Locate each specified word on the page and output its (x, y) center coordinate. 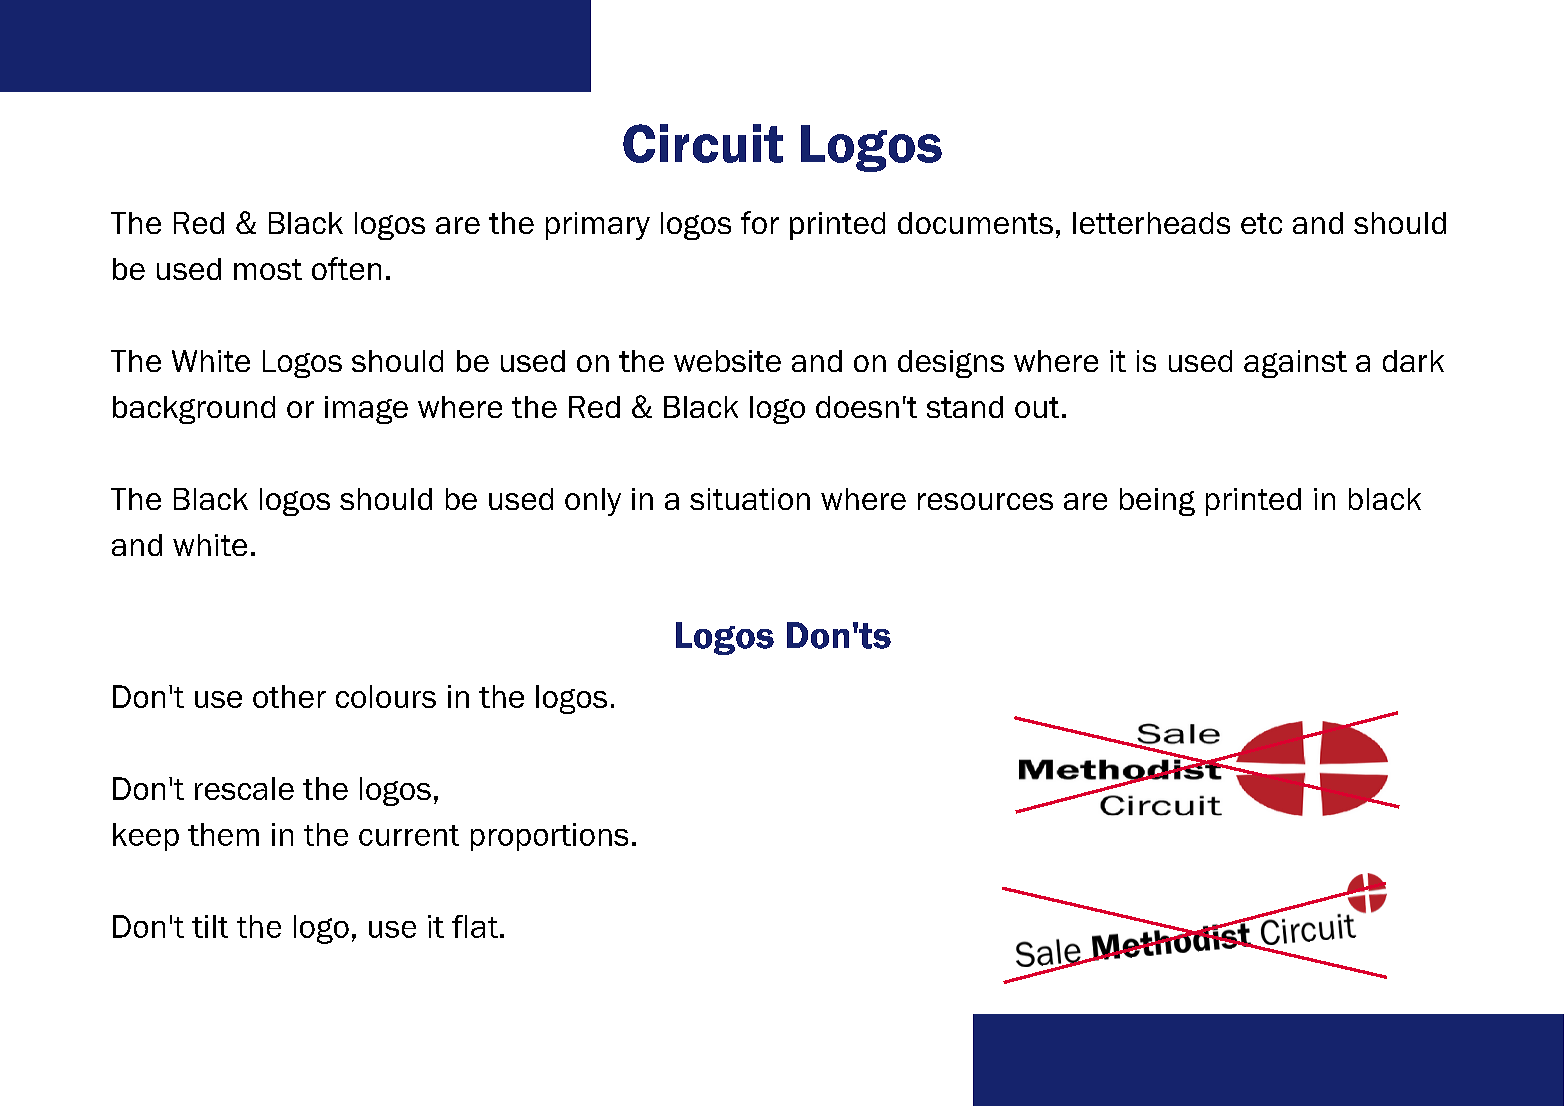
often (346, 268)
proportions (549, 837)
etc (1261, 223)
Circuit (703, 143)
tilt (210, 926)
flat (475, 926)
